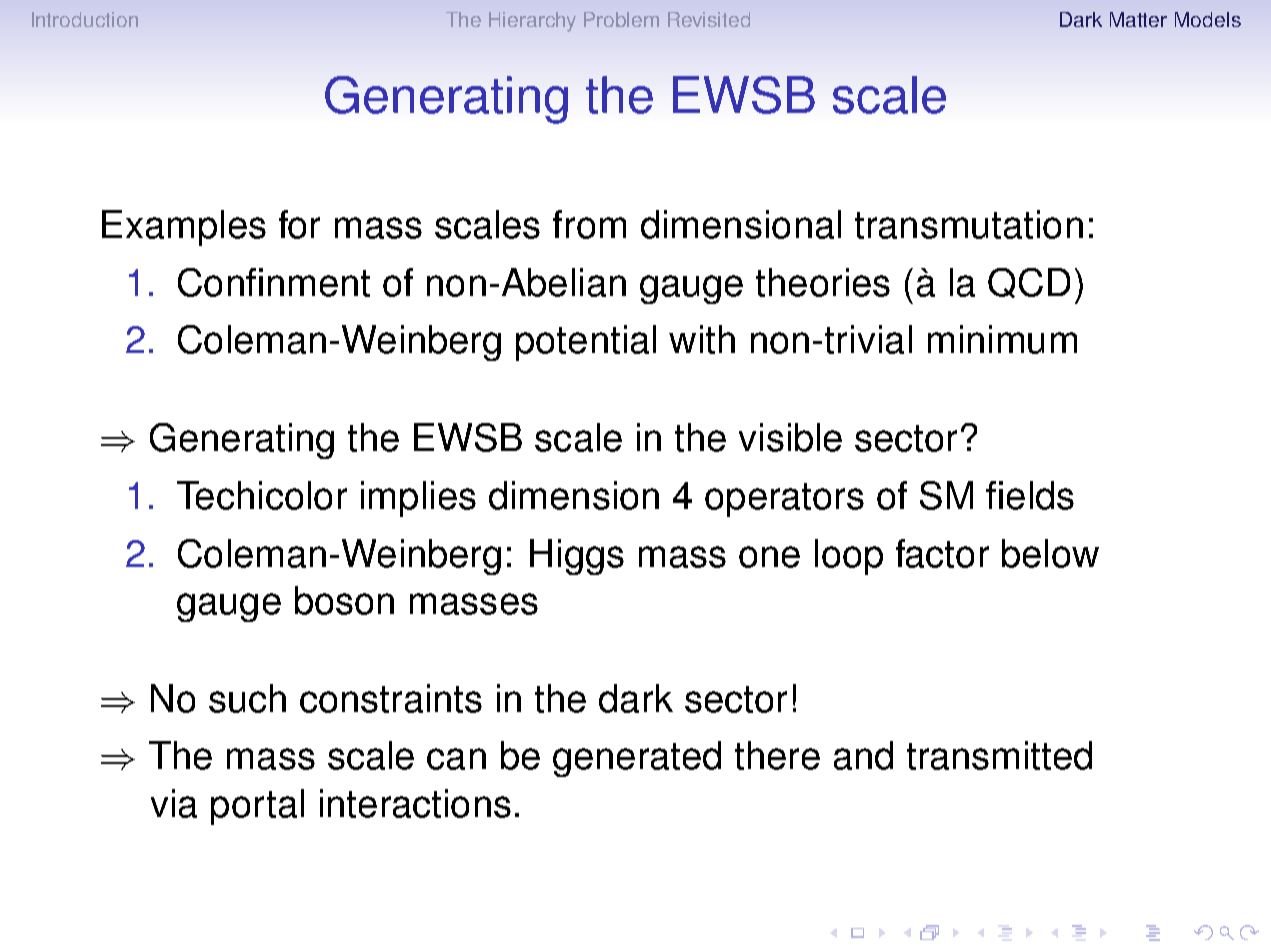 This screenshot has height=952, width=1271. Describe the element at coordinates (999, 755) in the screenshot. I see `transmitted` at that location.
